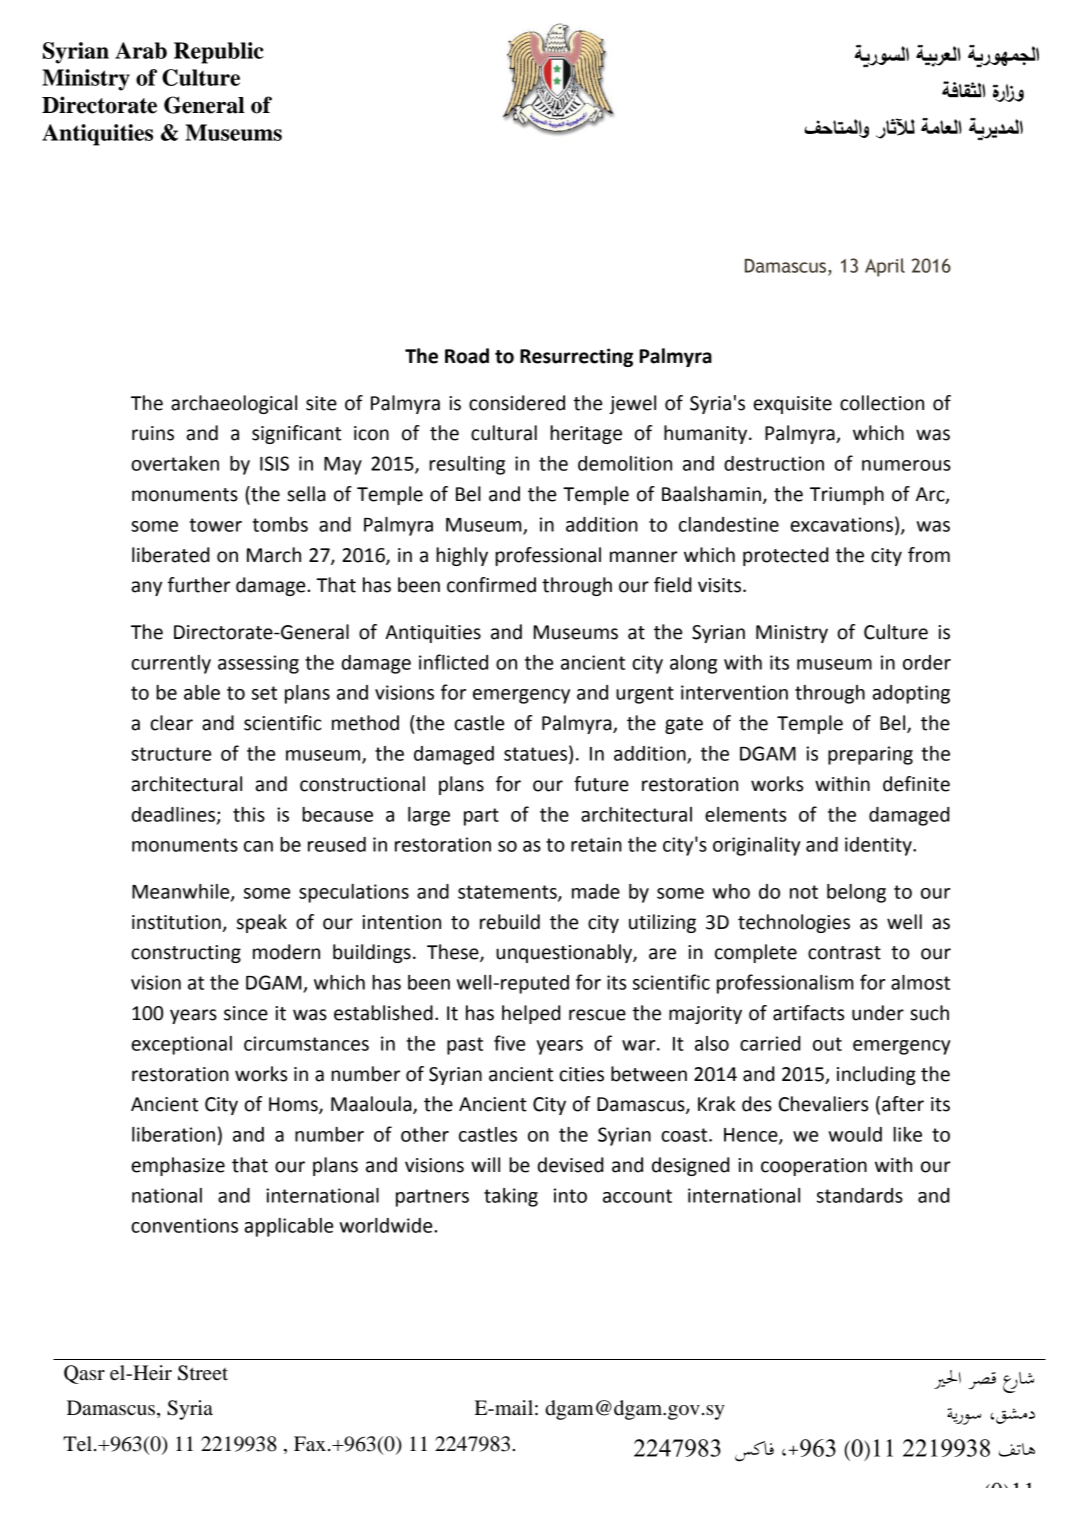 The height and width of the screenshot is (1530, 1082). Describe the element at coordinates (453, 662) in the screenshot. I see `inflicted` at that location.
